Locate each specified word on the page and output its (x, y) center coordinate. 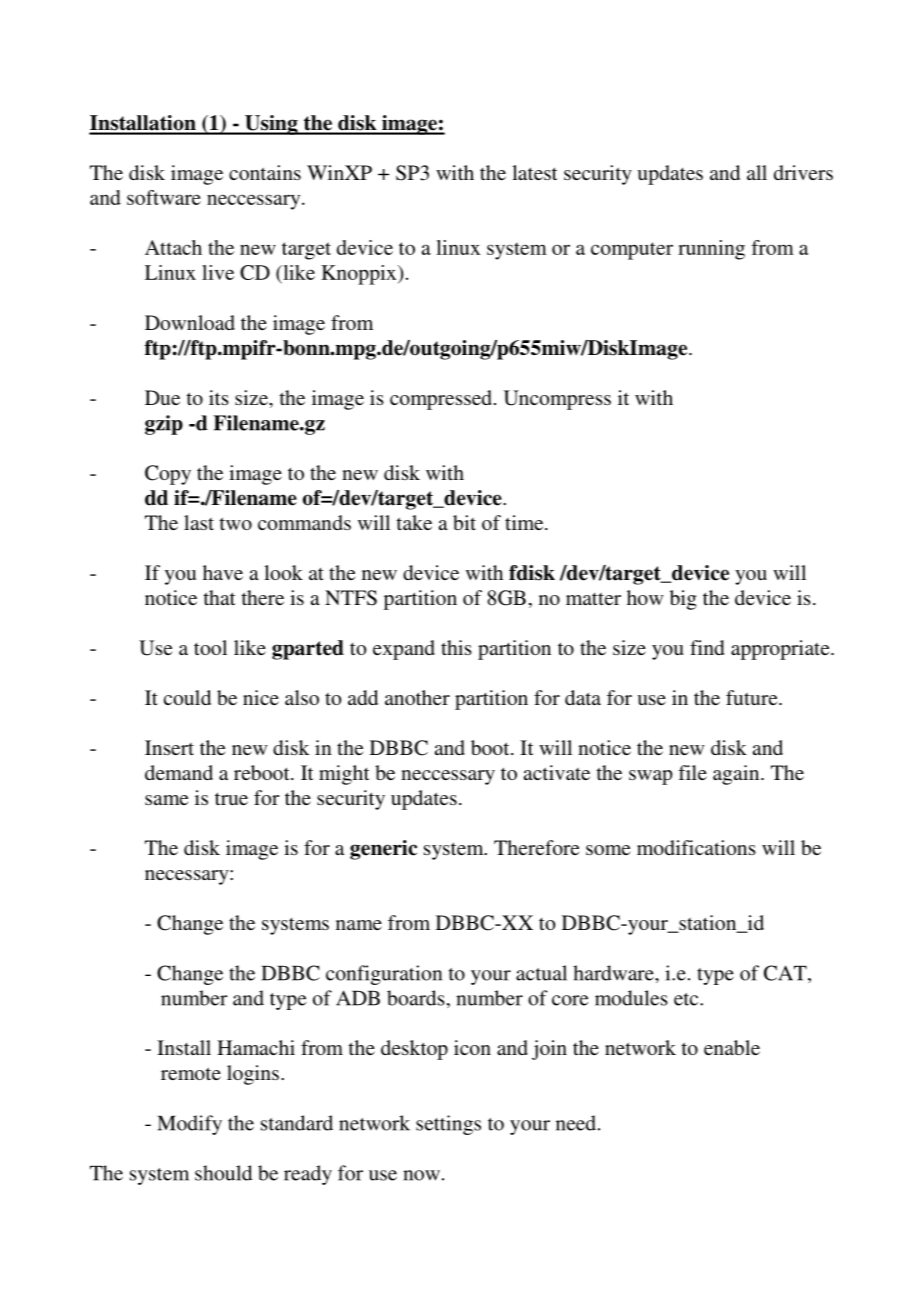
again (737, 775)
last (199, 522)
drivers (803, 172)
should (223, 1173)
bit (464, 522)
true (231, 798)
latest (535, 172)
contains (265, 172)
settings (448, 1125)
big (683, 600)
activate (557, 772)
